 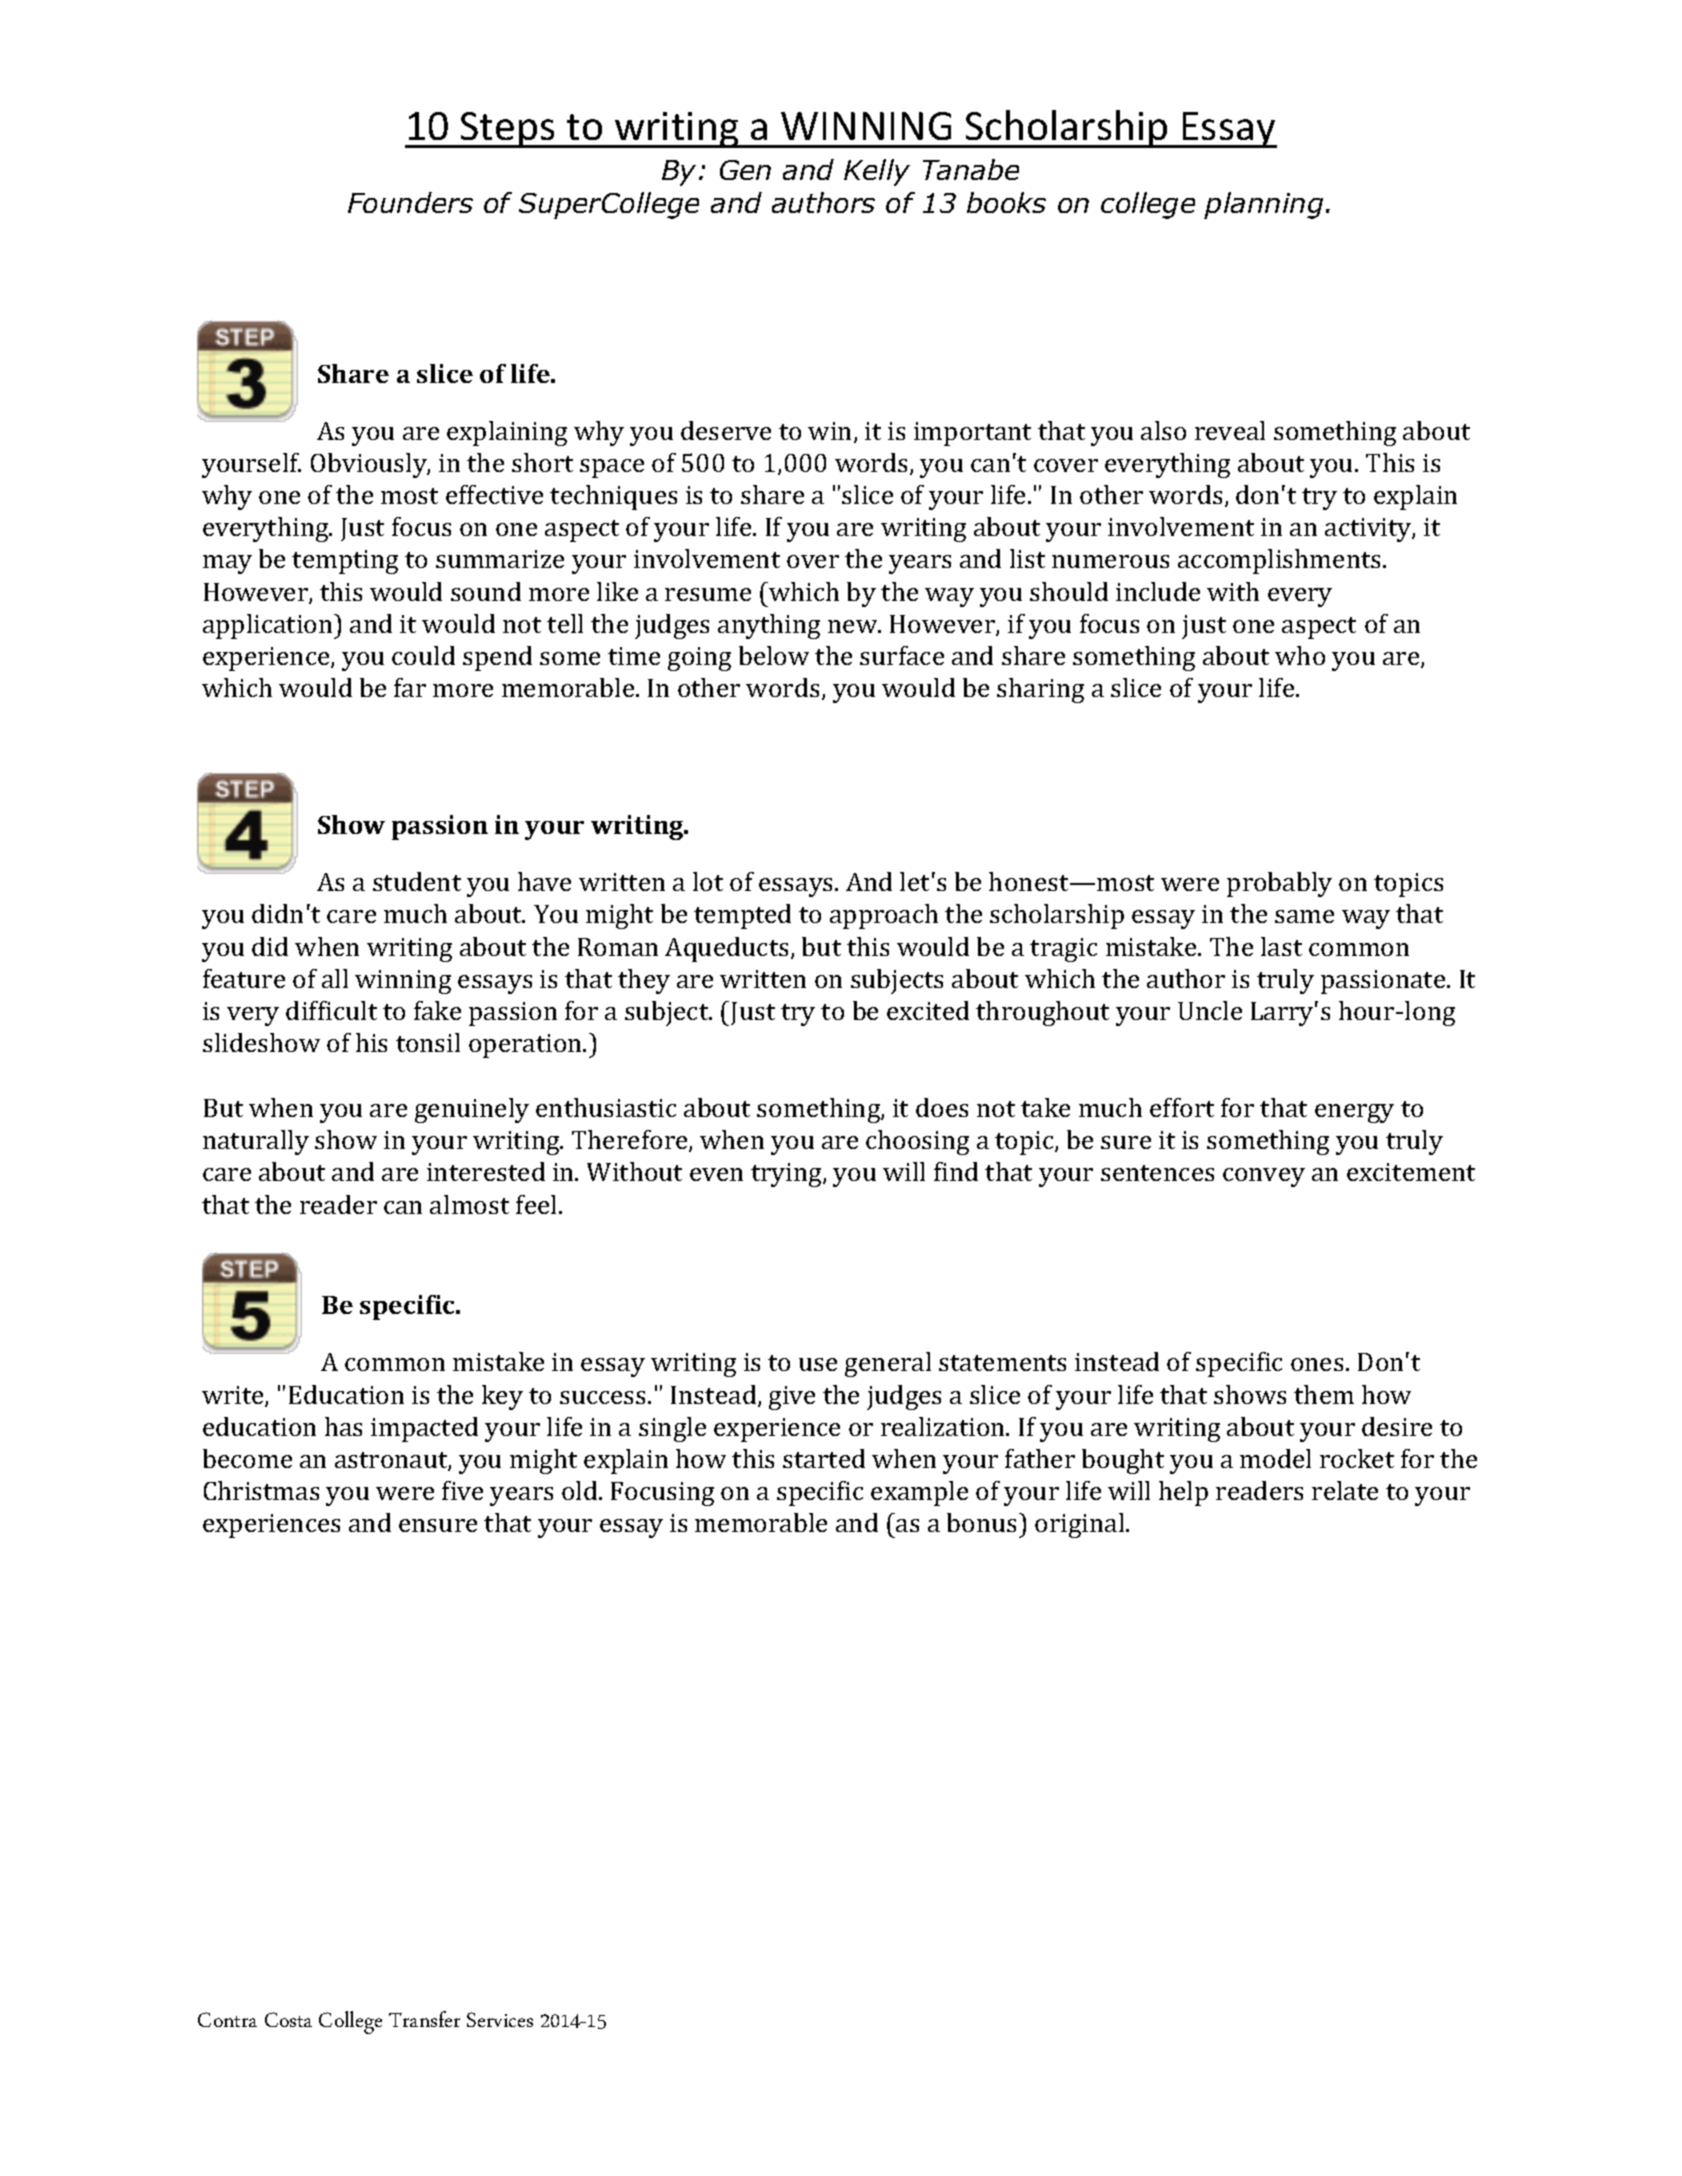 I want to click on accomplishments, so click(x=1279, y=561).
